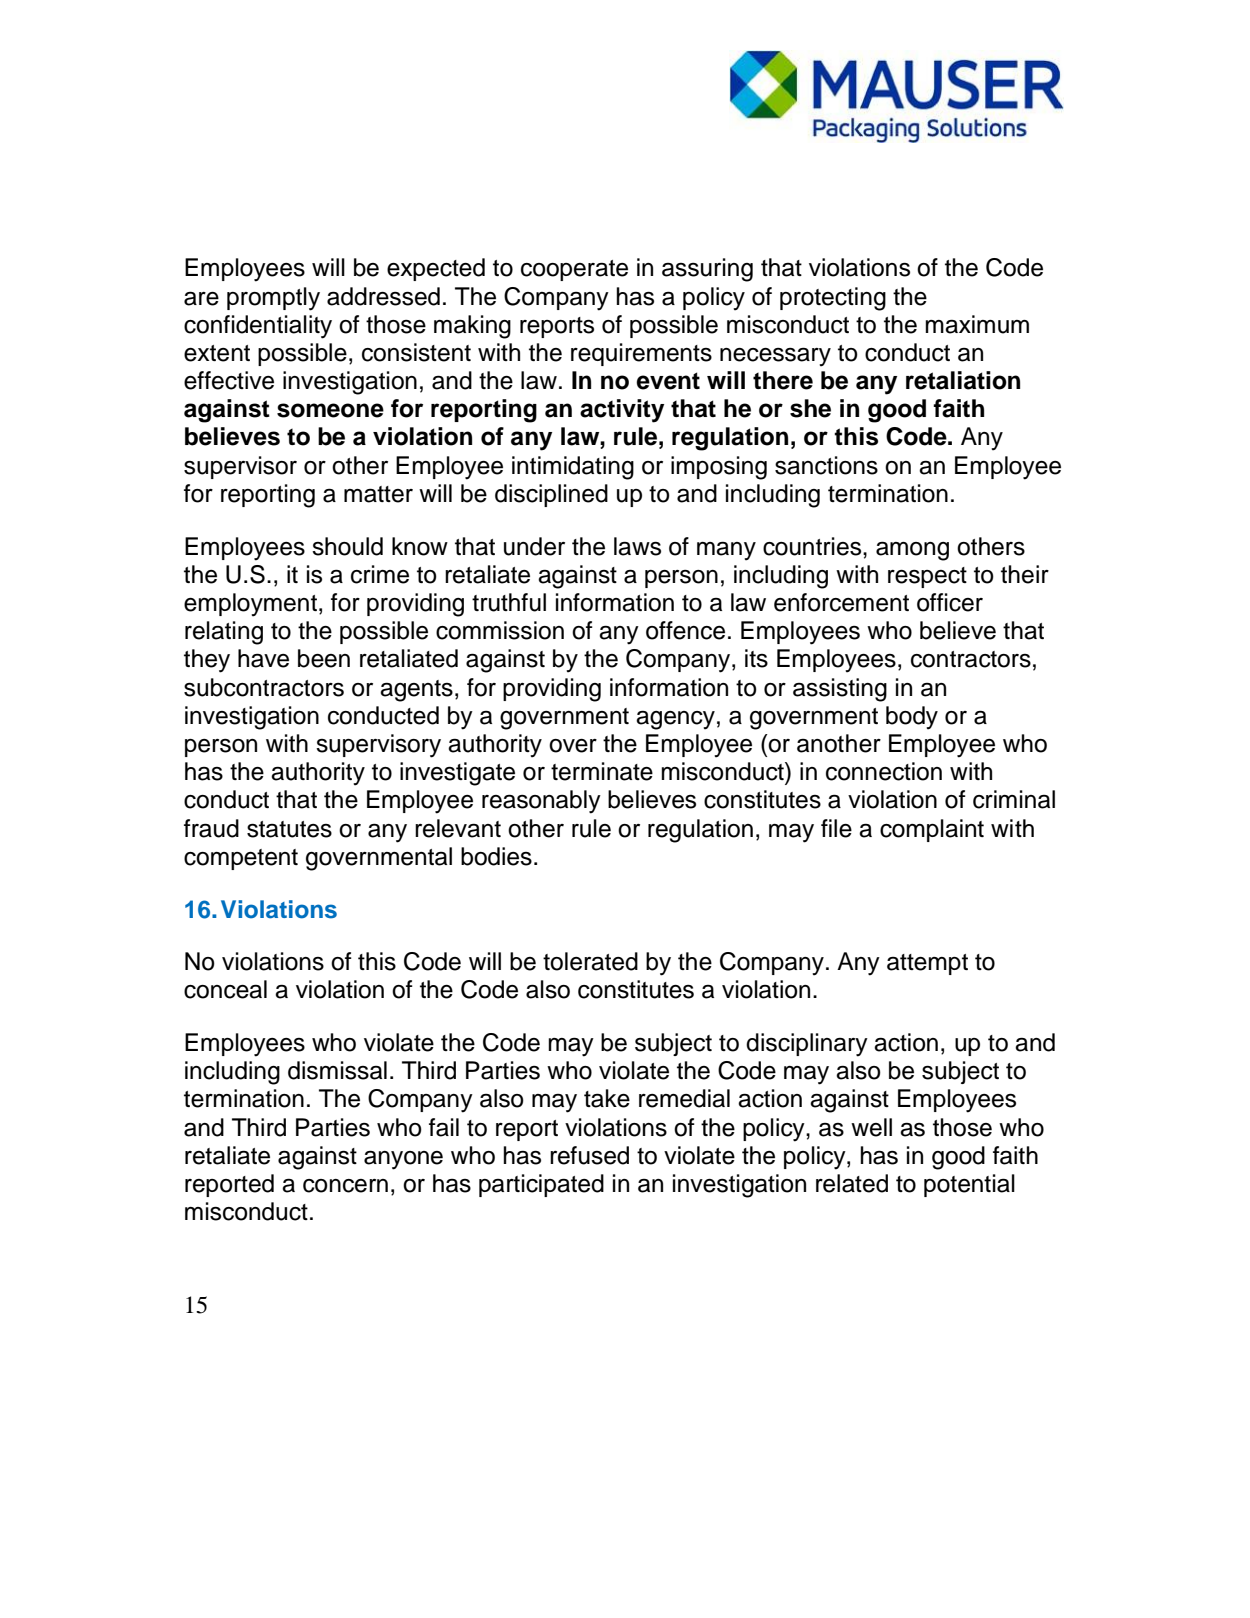 This screenshot has width=1250, height=1618. I want to click on been, so click(324, 658).
